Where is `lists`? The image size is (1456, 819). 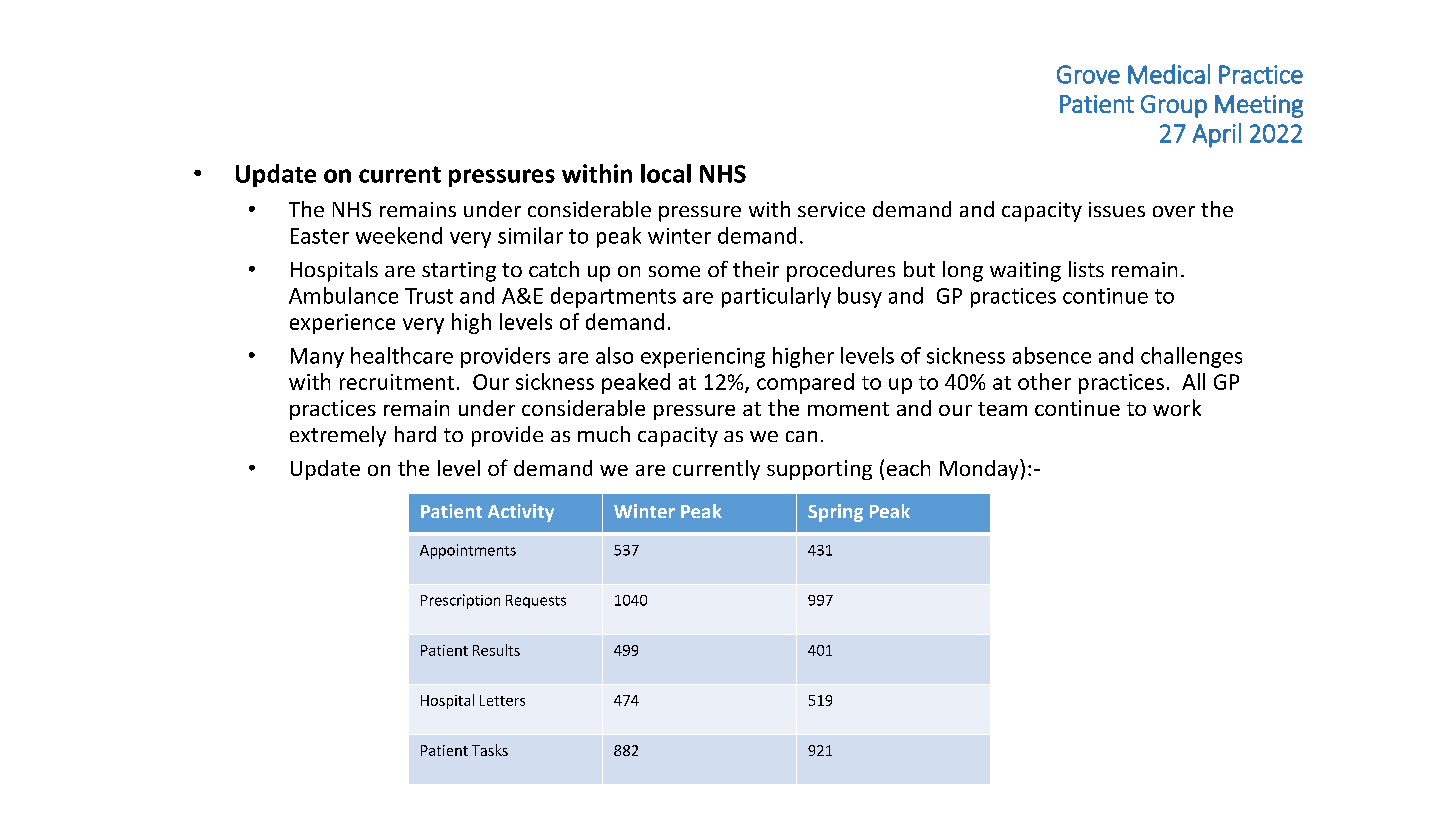
lists is located at coordinates (1086, 269).
